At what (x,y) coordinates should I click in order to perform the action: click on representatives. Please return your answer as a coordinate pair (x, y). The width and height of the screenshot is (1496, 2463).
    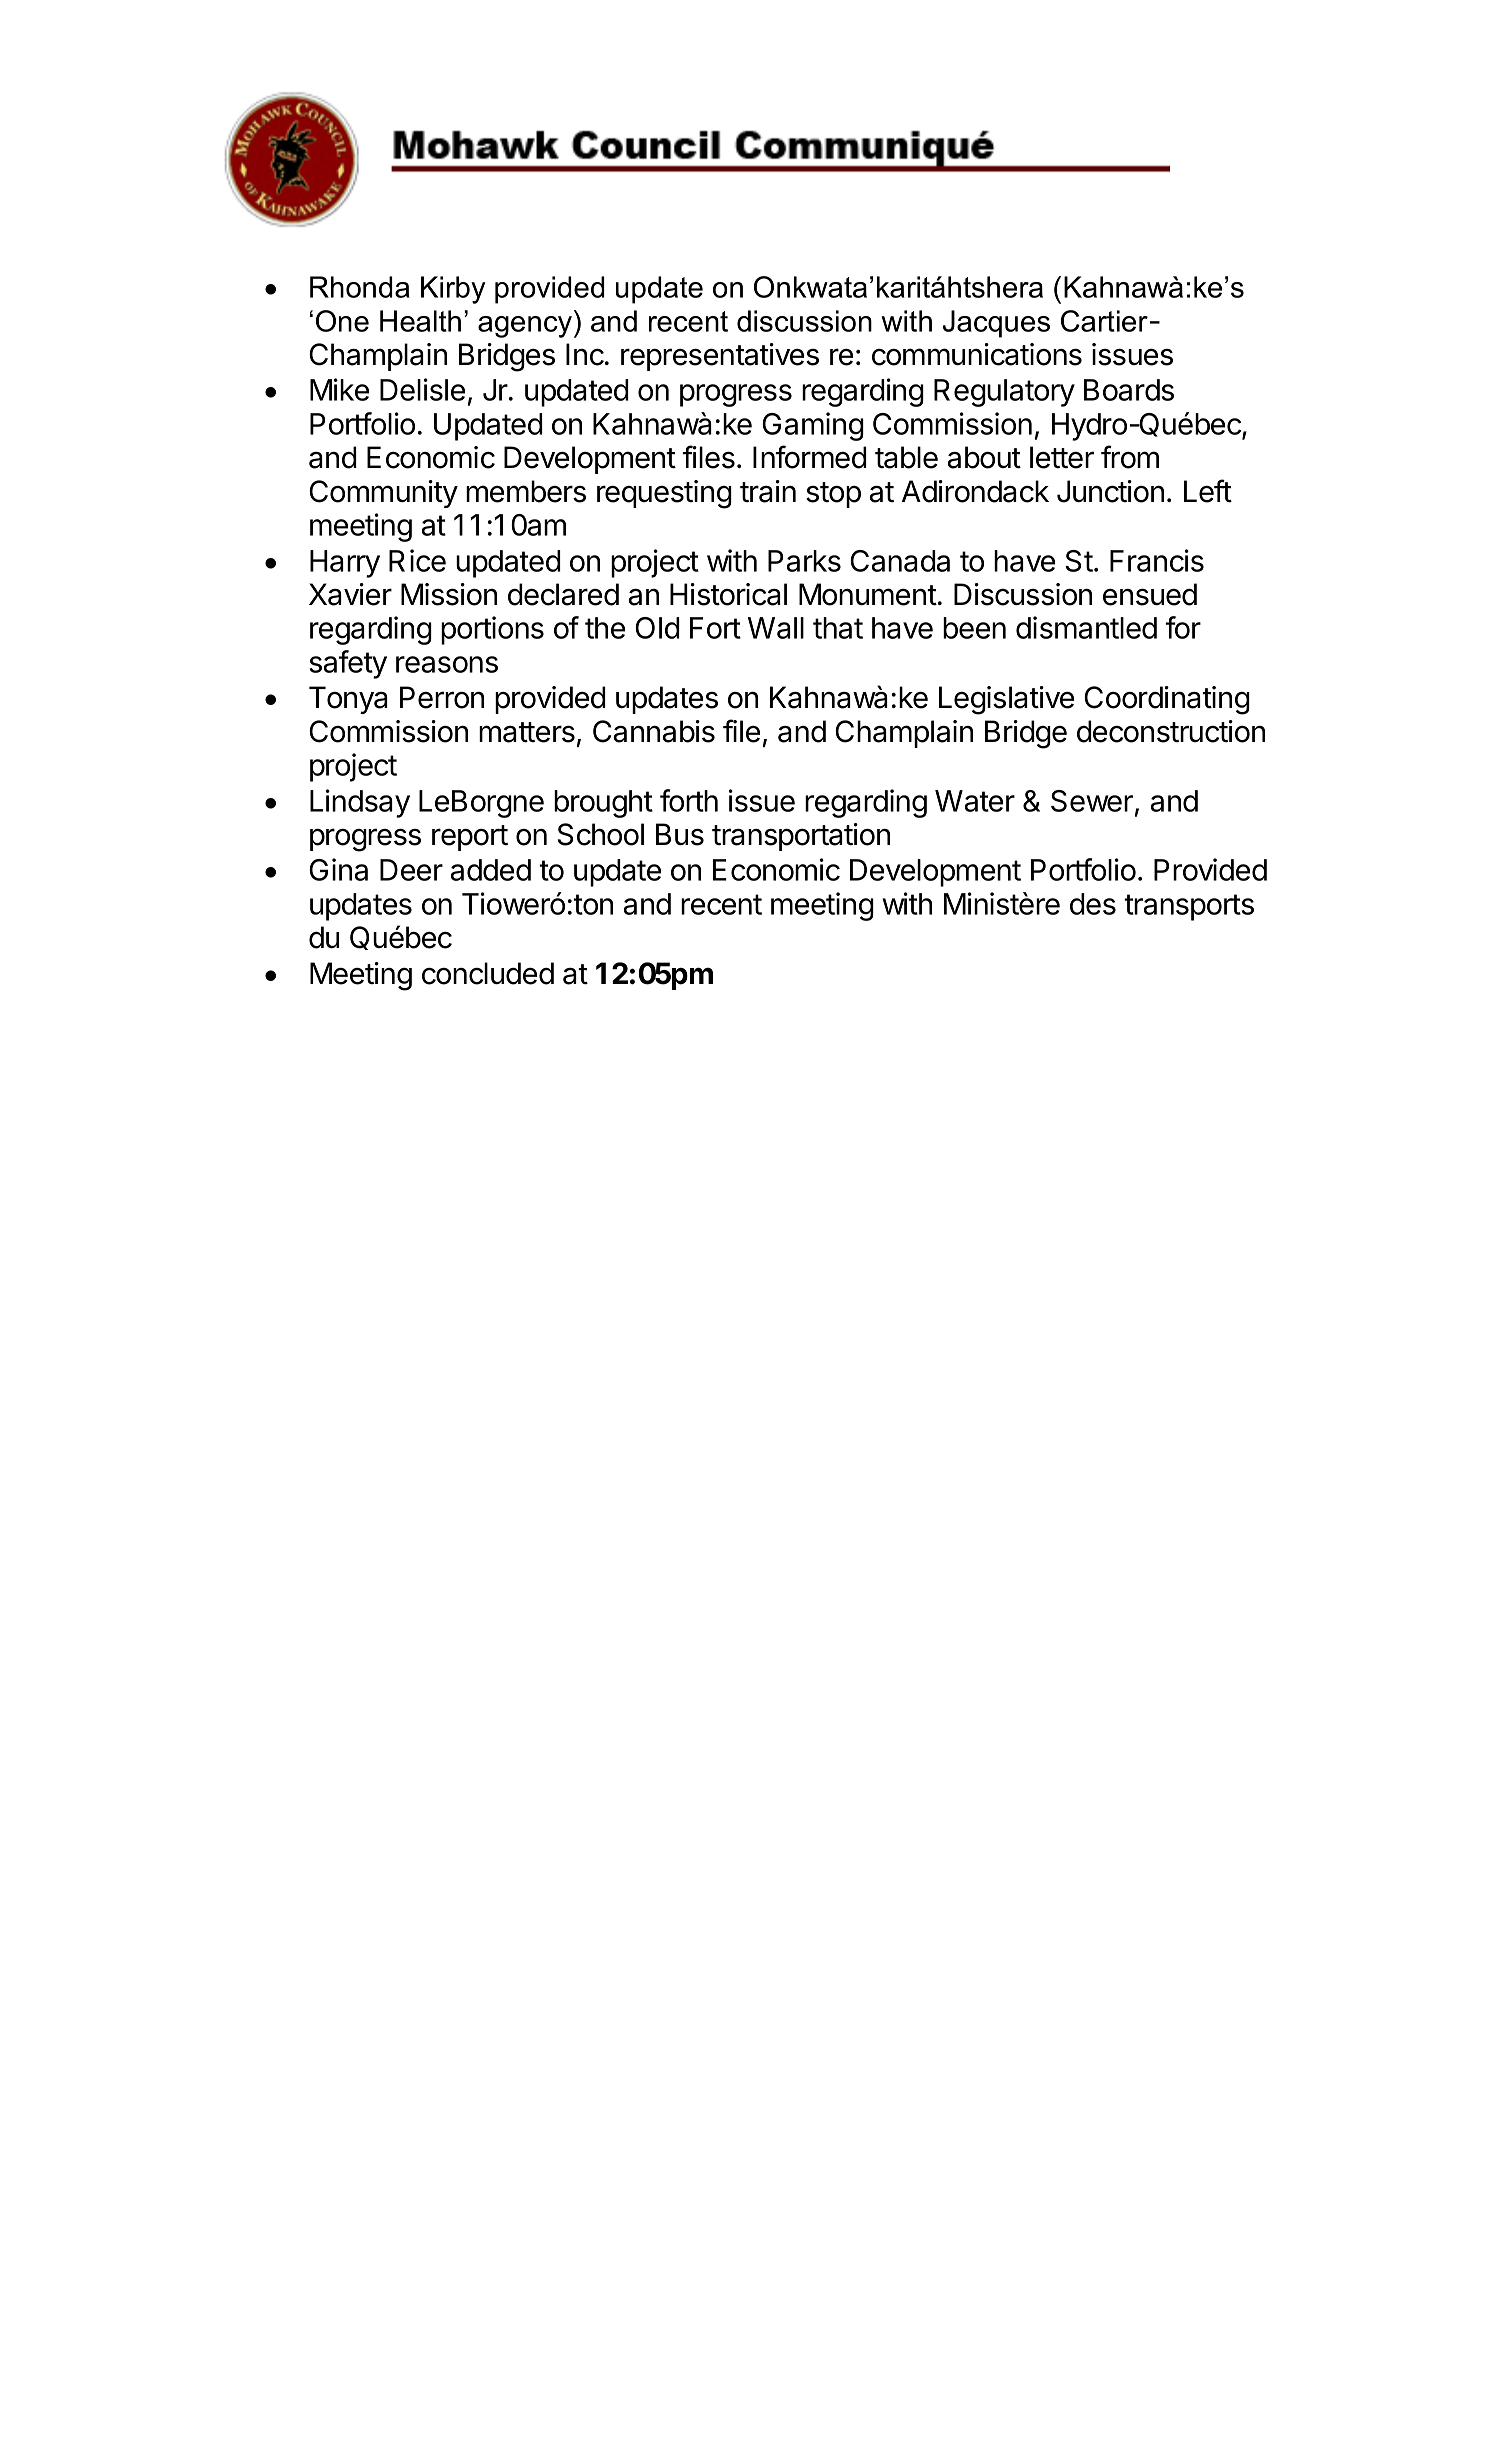
    Looking at the image, I should click on (720, 357).
